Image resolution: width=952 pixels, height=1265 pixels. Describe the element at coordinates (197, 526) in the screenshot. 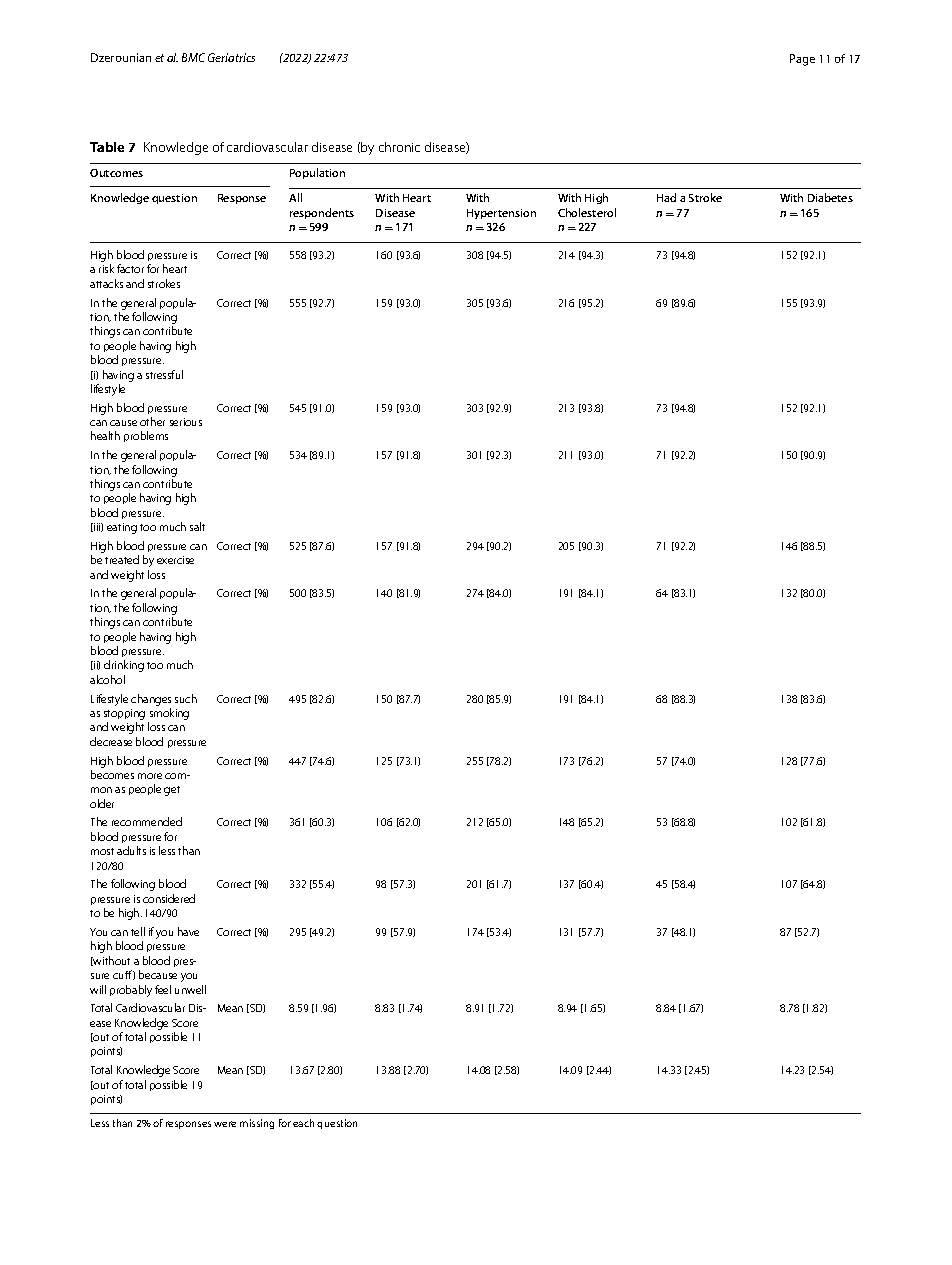

I see `salt` at that location.
